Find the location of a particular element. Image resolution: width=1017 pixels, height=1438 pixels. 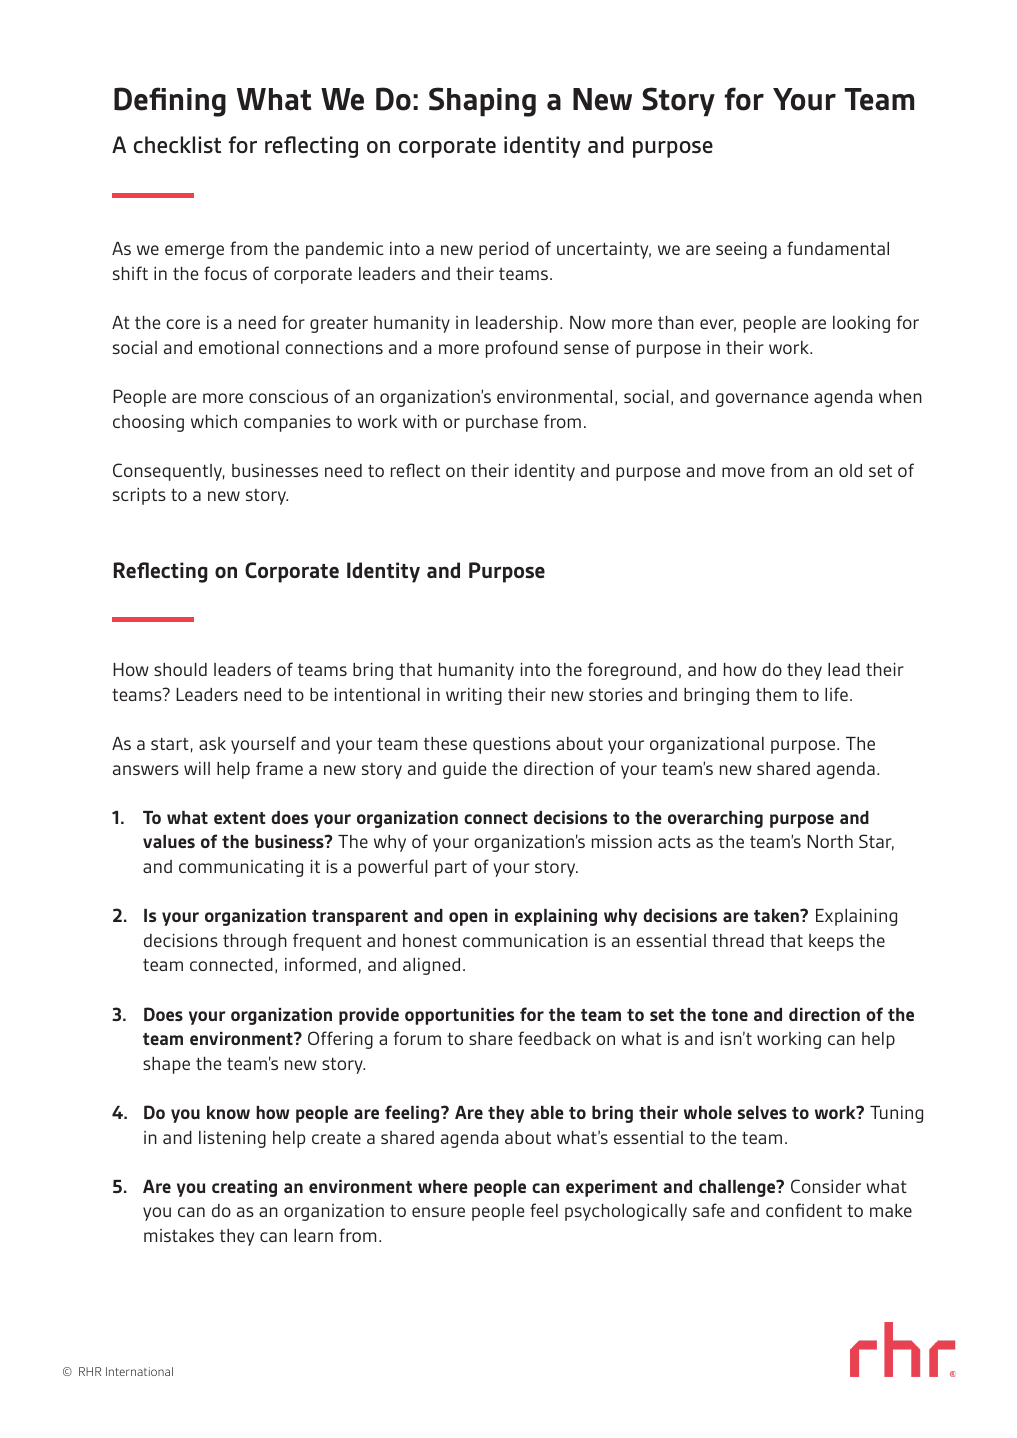

old is located at coordinates (850, 470).
